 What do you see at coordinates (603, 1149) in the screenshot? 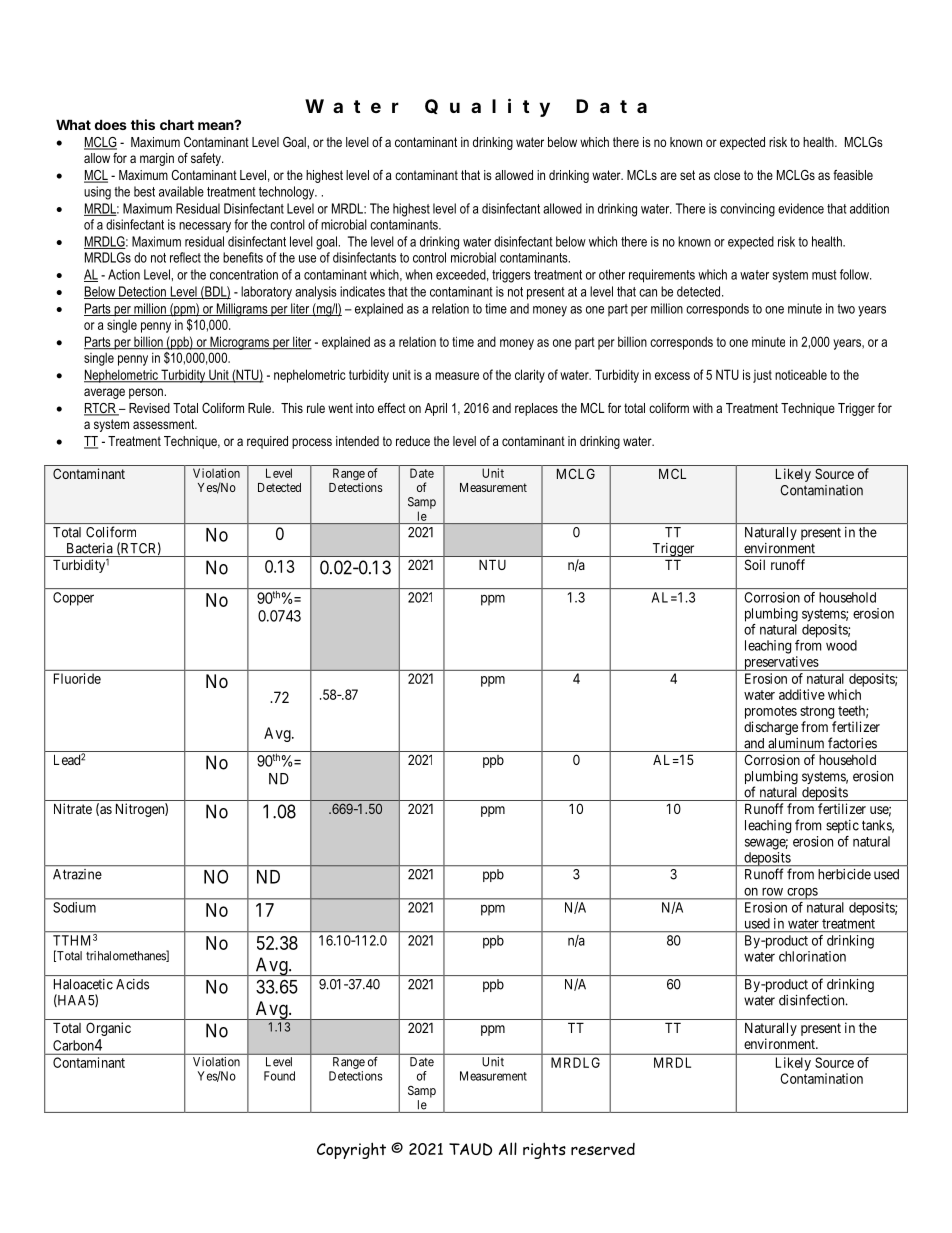
I see `reserved` at bounding box center [603, 1149].
